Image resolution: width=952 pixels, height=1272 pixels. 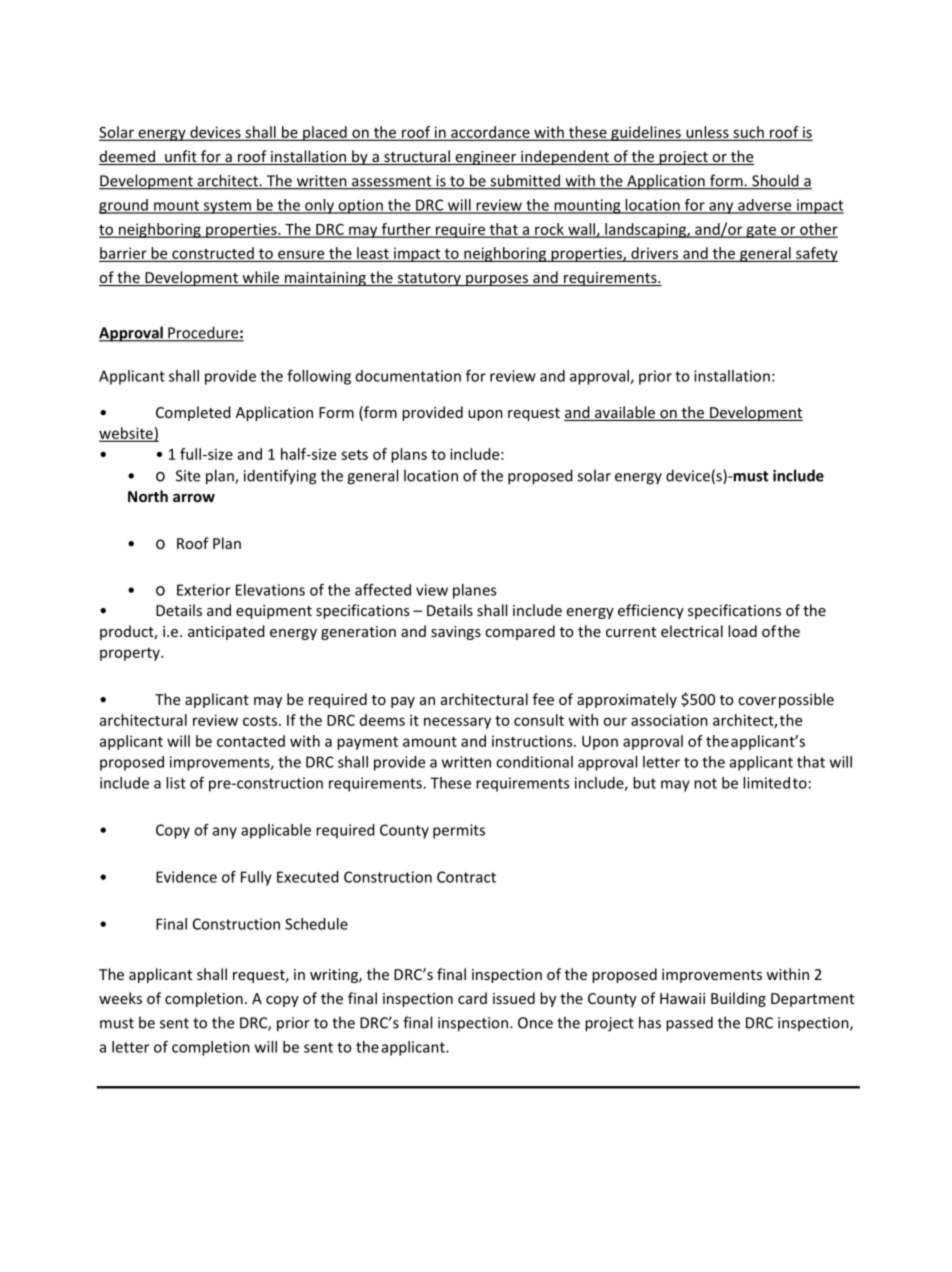 What do you see at coordinates (472, 998) in the image?
I see `card` at bounding box center [472, 998].
